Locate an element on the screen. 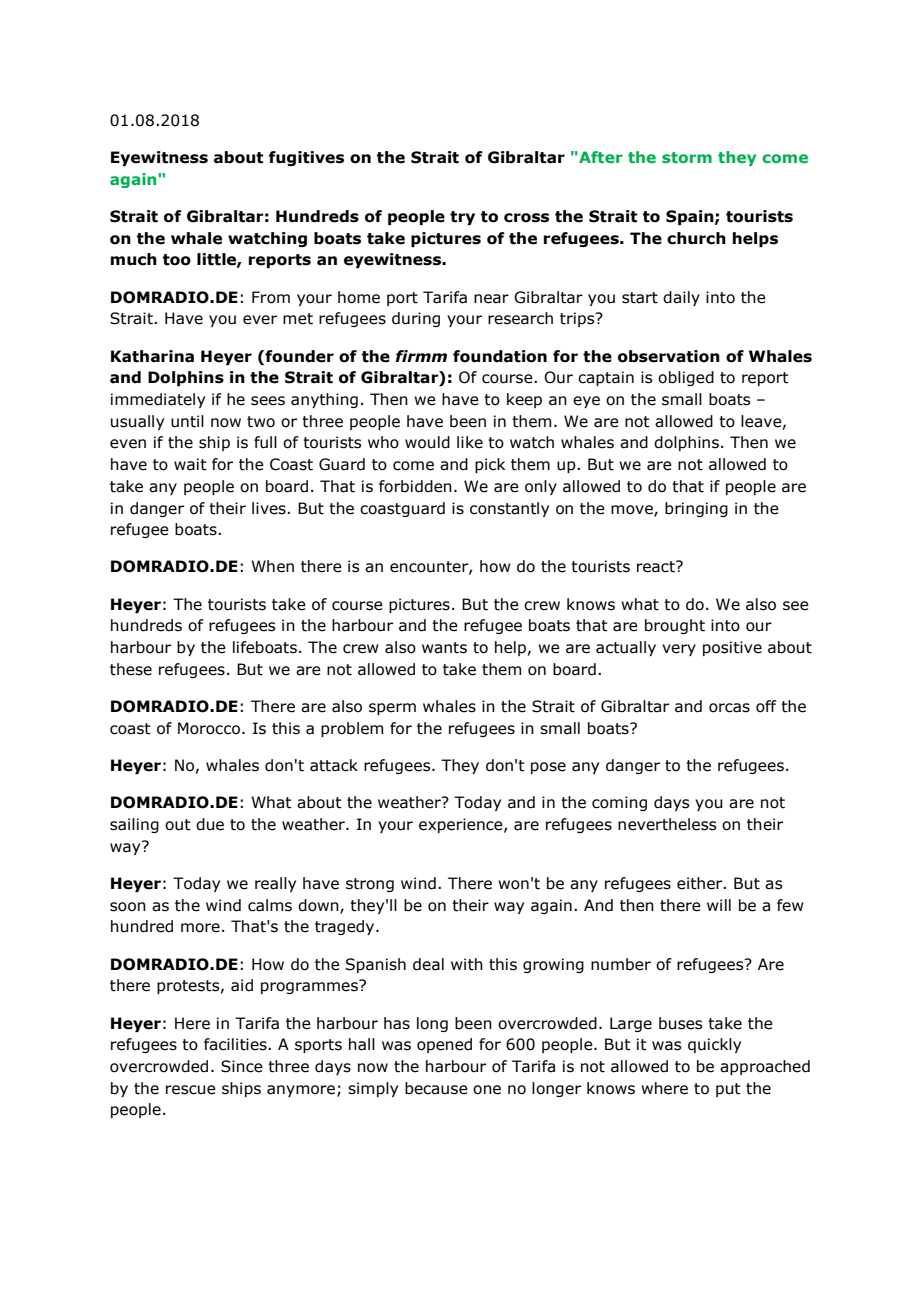 This screenshot has height=1308, width=924. fugitives is located at coordinates (306, 158).
